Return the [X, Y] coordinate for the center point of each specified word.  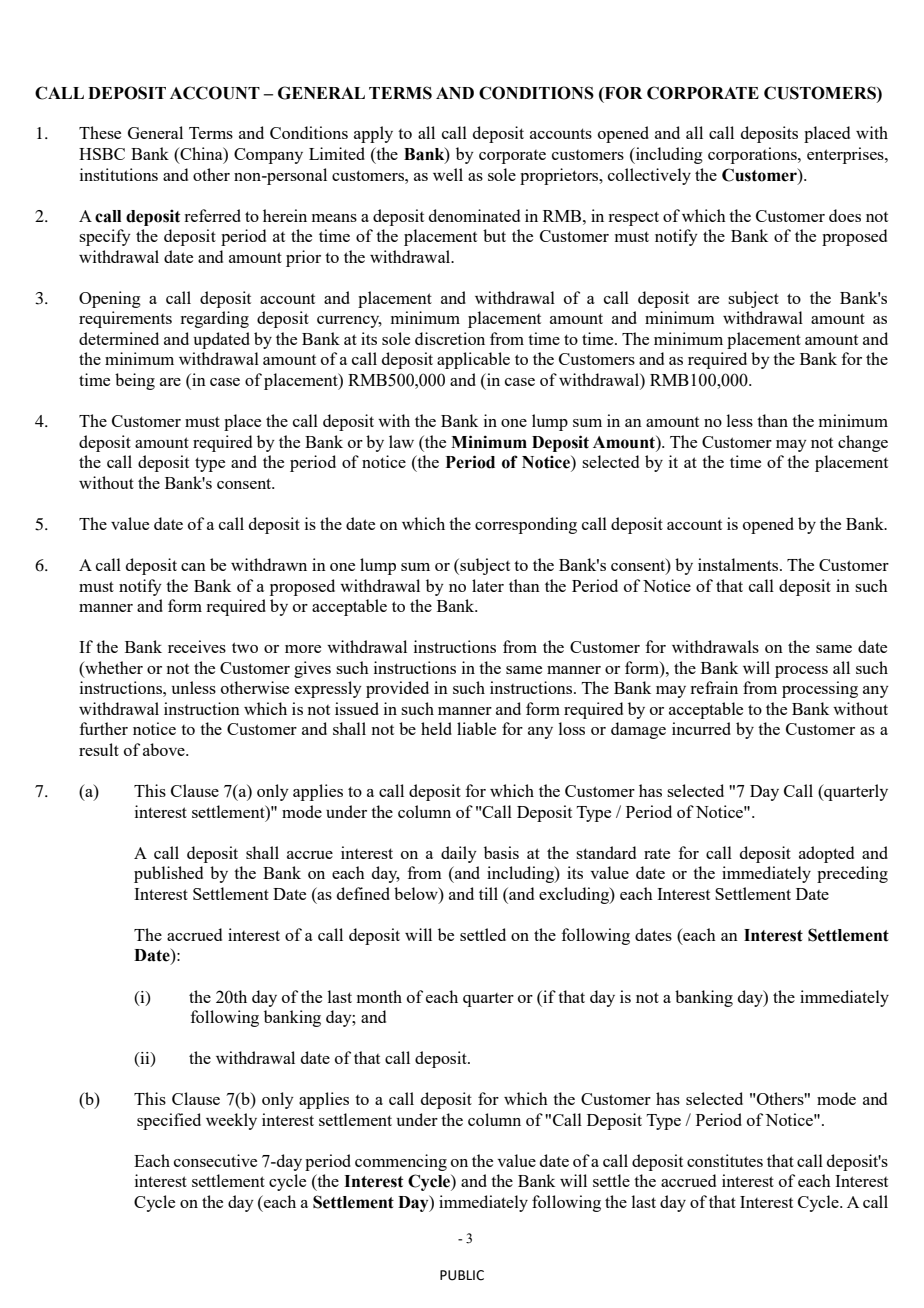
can [193, 567]
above [165, 749]
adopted [826, 854]
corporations [753, 155]
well [448, 174]
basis [501, 852]
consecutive [215, 1160]
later [488, 585]
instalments [739, 564]
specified [169, 1121]
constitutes [725, 1160]
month [379, 996]
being [135, 381]
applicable [473, 360]
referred [212, 215]
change [863, 443]
